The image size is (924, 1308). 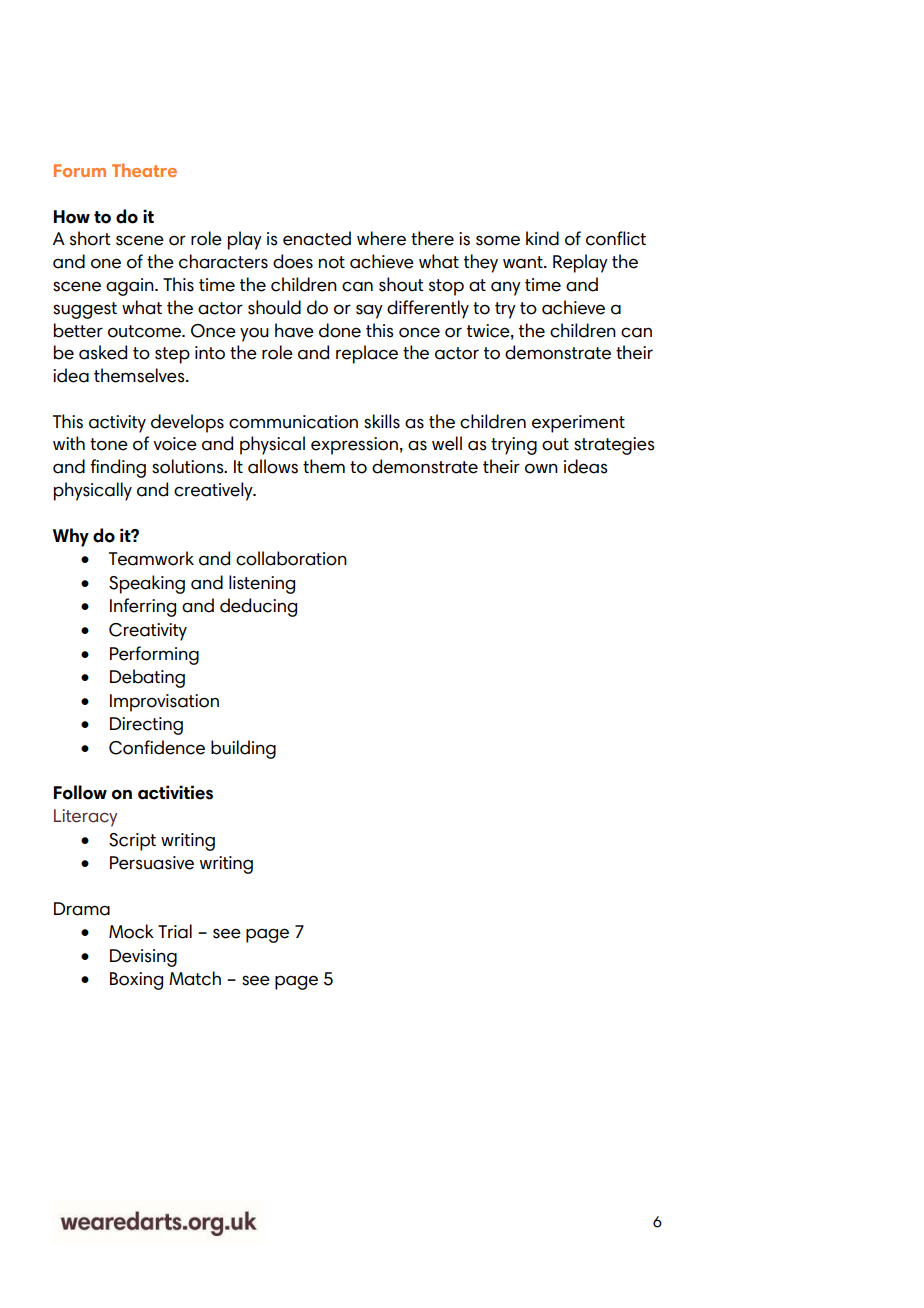 What do you see at coordinates (317, 238) in the screenshot?
I see `enacted` at bounding box center [317, 238].
